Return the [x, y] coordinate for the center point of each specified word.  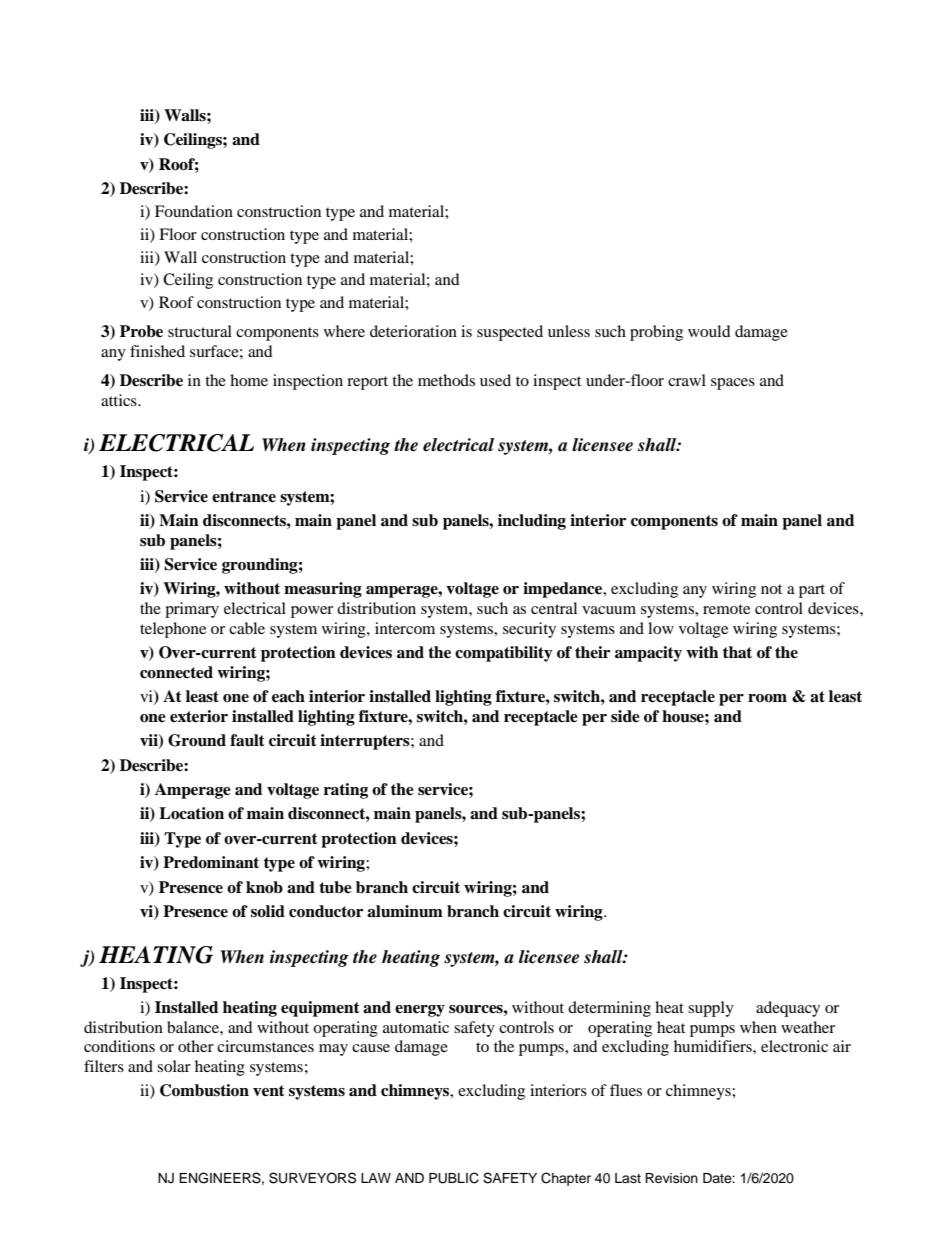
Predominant [211, 862]
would [709, 331]
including [532, 522]
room [767, 698]
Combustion [204, 1090]
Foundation [194, 211]
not [771, 589]
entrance [244, 497]
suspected [510, 333]
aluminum [405, 911]
